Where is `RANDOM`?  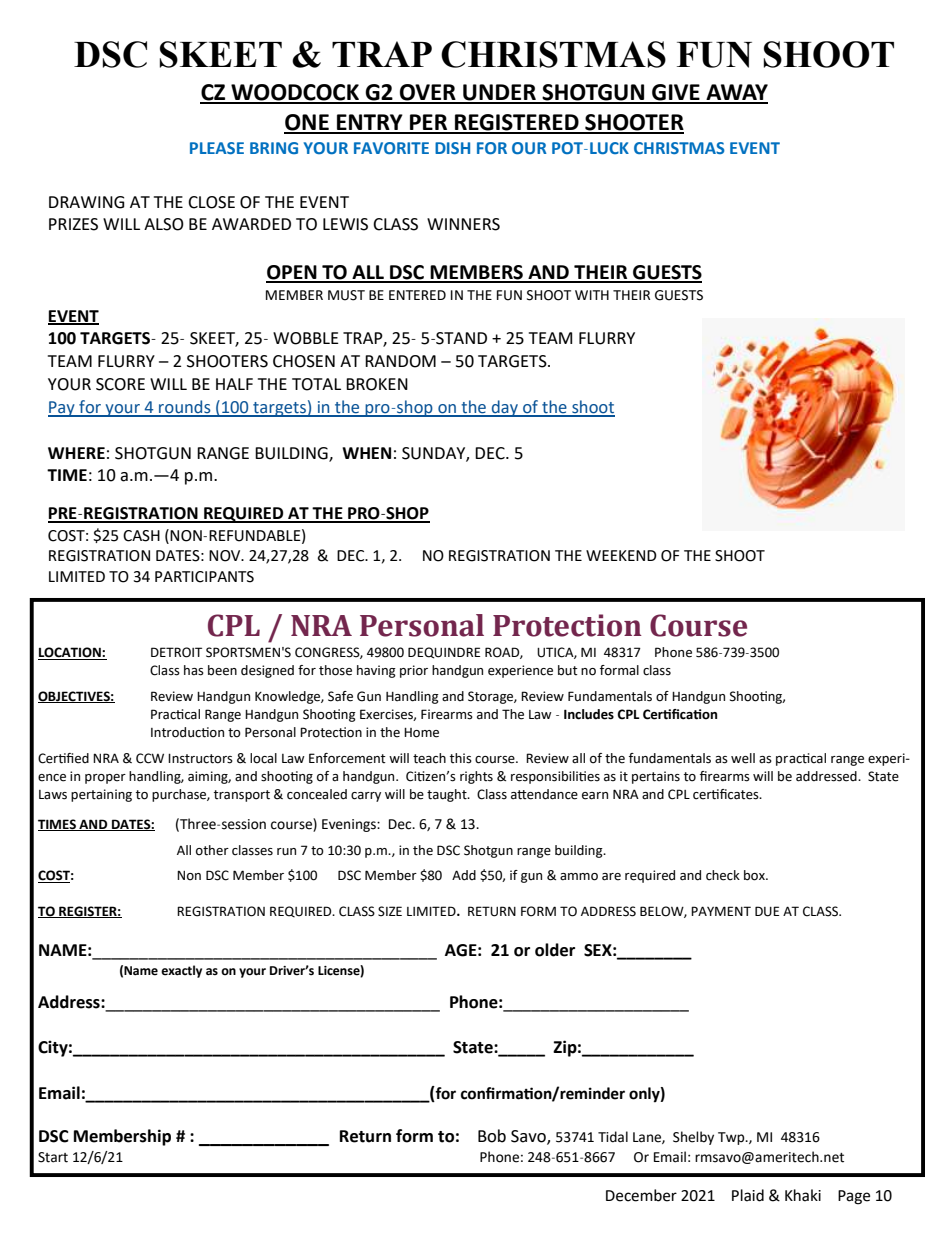
RANDOM is located at coordinates (400, 361).
